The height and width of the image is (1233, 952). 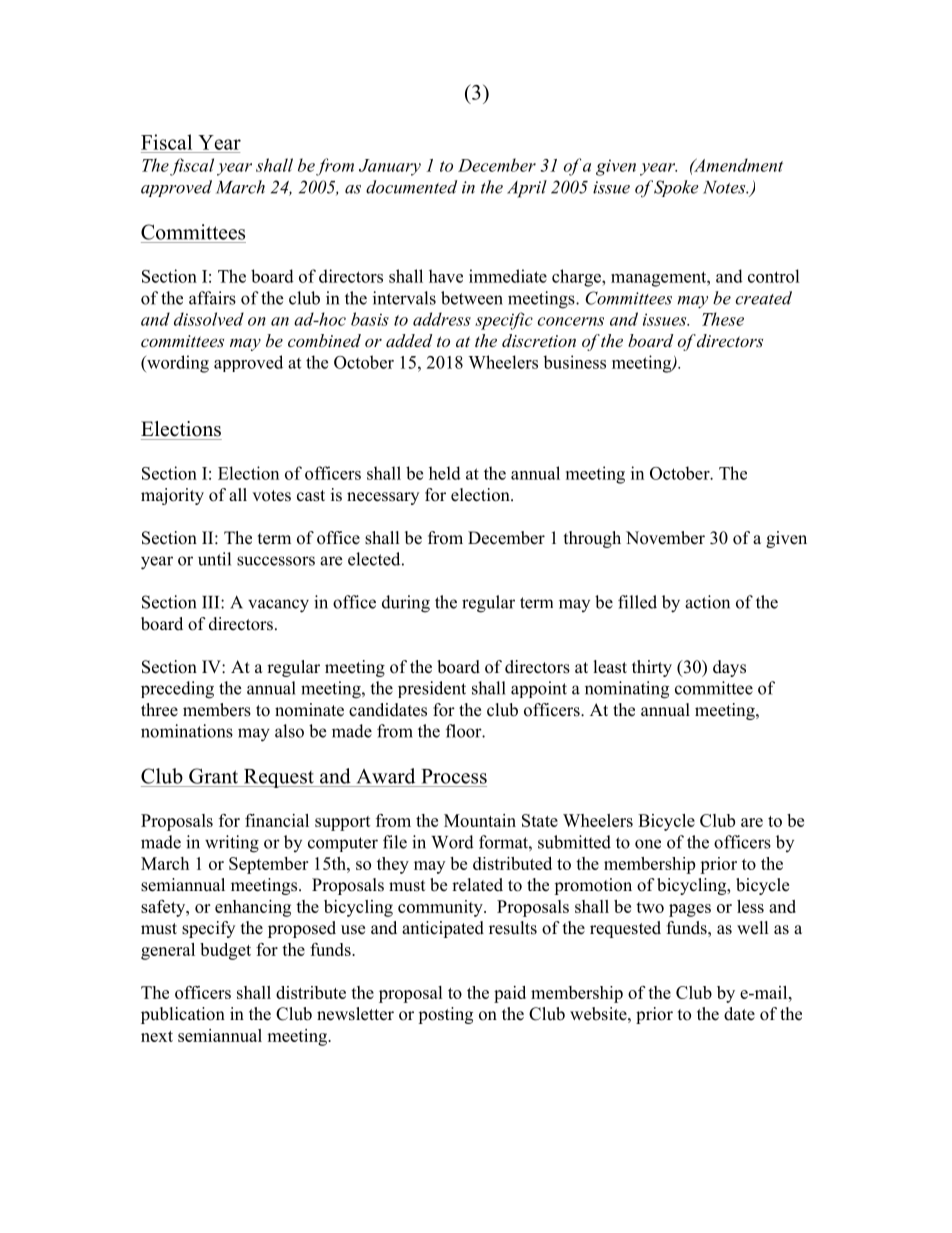 I want to click on posting, so click(x=445, y=1015).
